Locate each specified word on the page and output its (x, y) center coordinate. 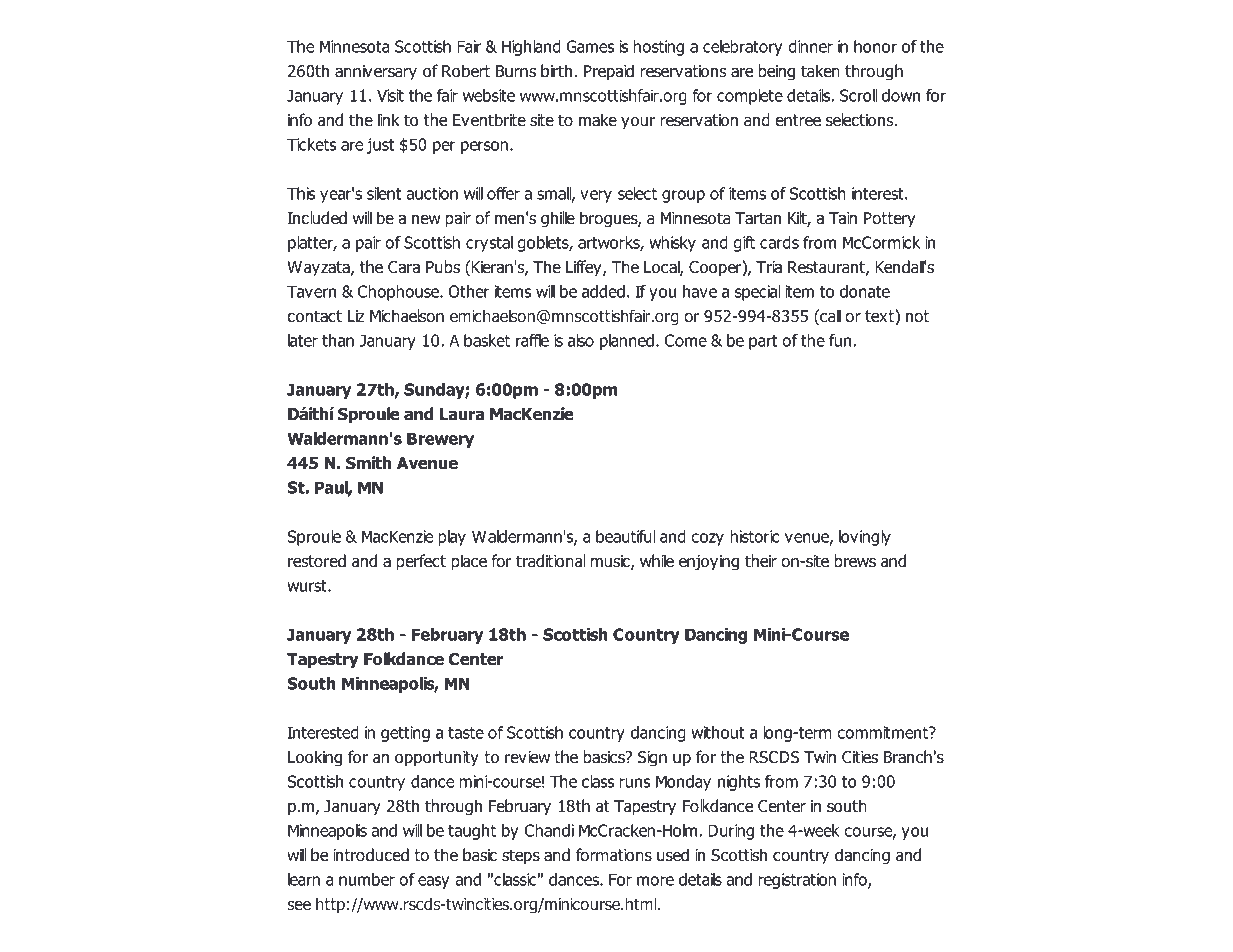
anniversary (376, 73)
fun (841, 340)
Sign (652, 759)
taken (820, 71)
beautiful (626, 536)
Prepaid (609, 72)
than (338, 340)
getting (405, 734)
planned (627, 342)
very (596, 196)
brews (855, 561)
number (367, 879)
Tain (843, 218)
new (426, 219)
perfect (421, 562)
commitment (883, 732)
